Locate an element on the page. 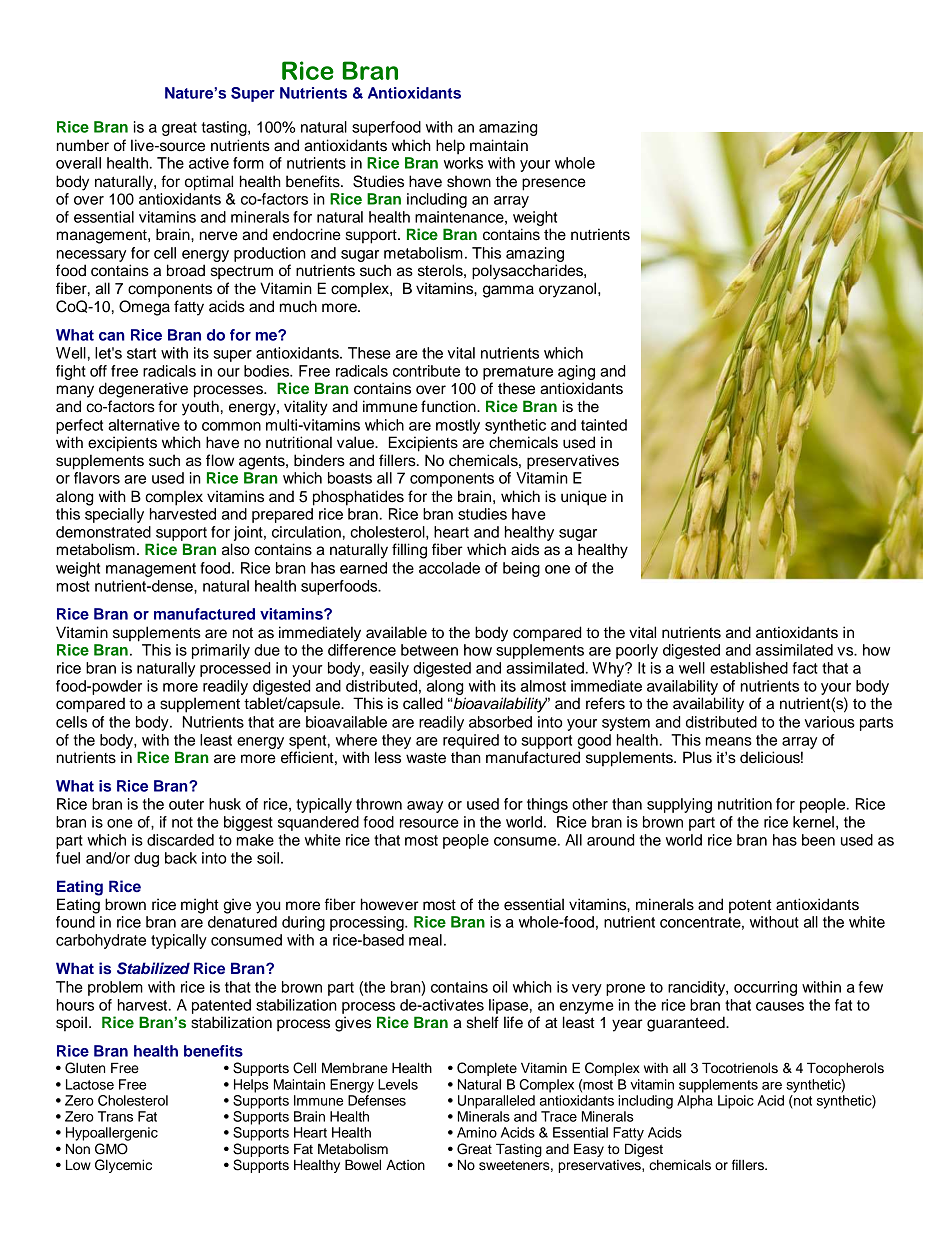 The image size is (952, 1233). might is located at coordinates (200, 906).
